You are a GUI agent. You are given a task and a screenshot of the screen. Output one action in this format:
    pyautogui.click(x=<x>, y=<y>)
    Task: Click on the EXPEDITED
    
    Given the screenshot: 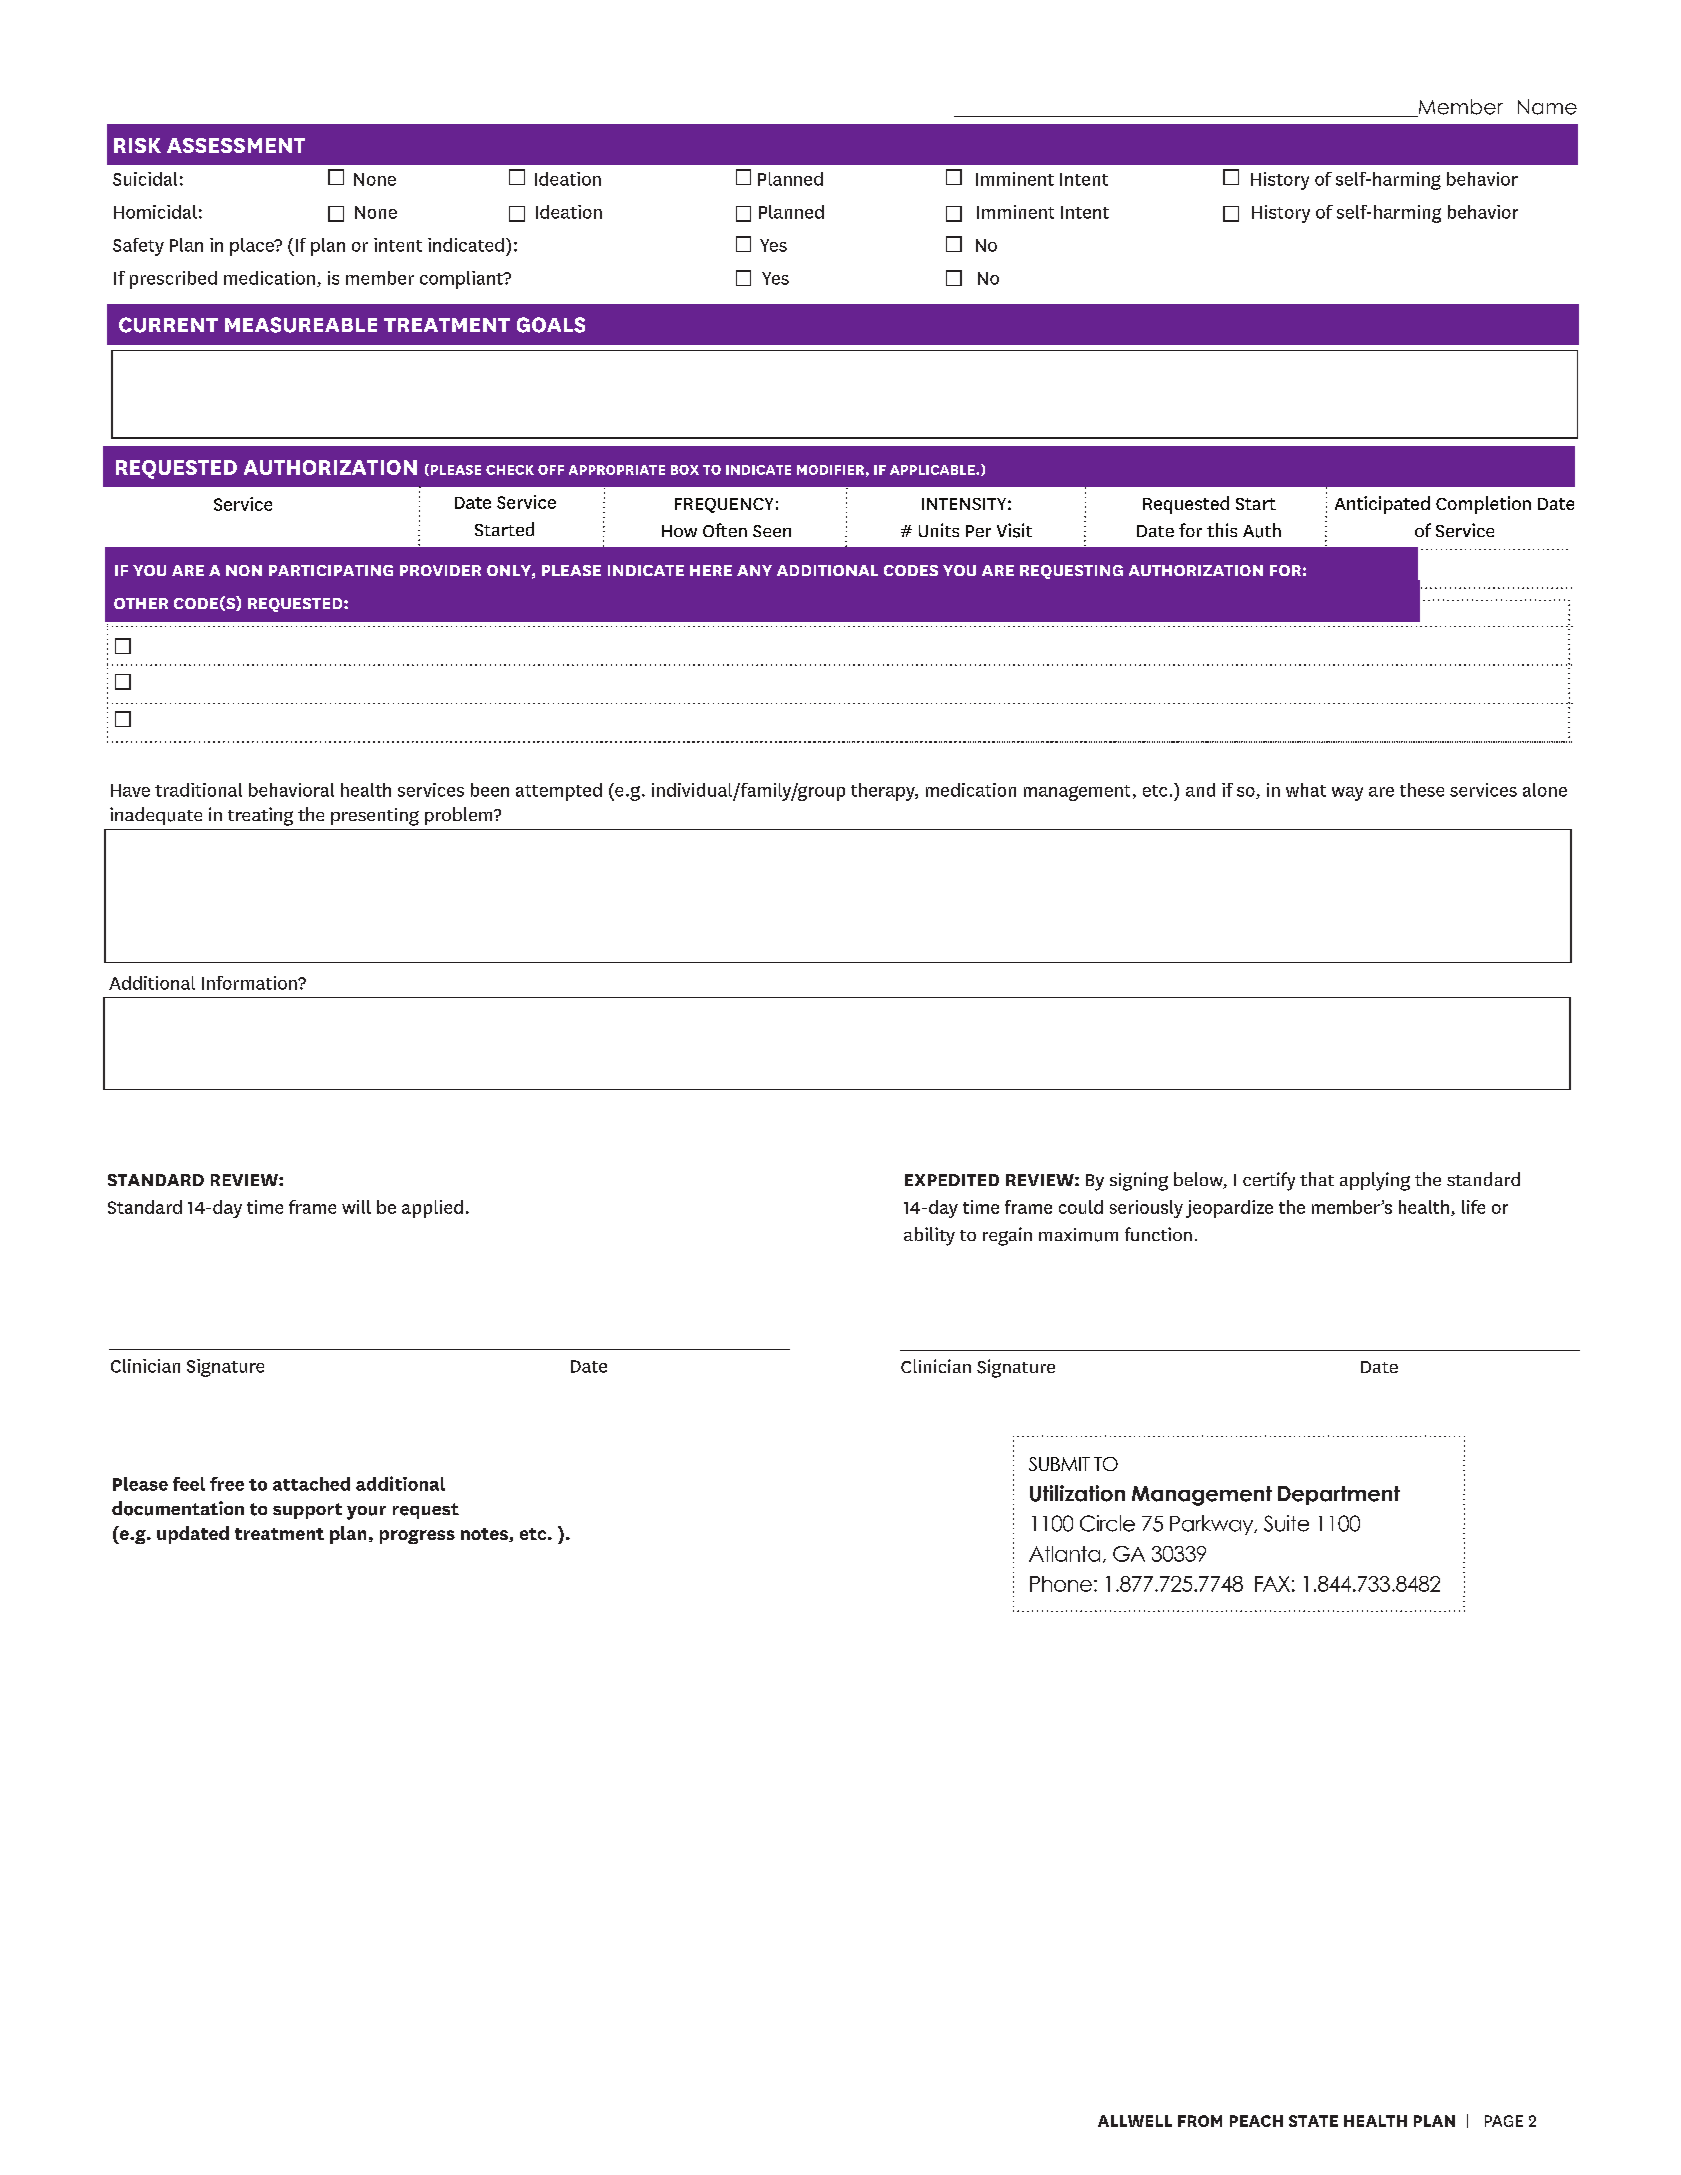 What is the action you would take?
    pyautogui.click(x=952, y=1180)
